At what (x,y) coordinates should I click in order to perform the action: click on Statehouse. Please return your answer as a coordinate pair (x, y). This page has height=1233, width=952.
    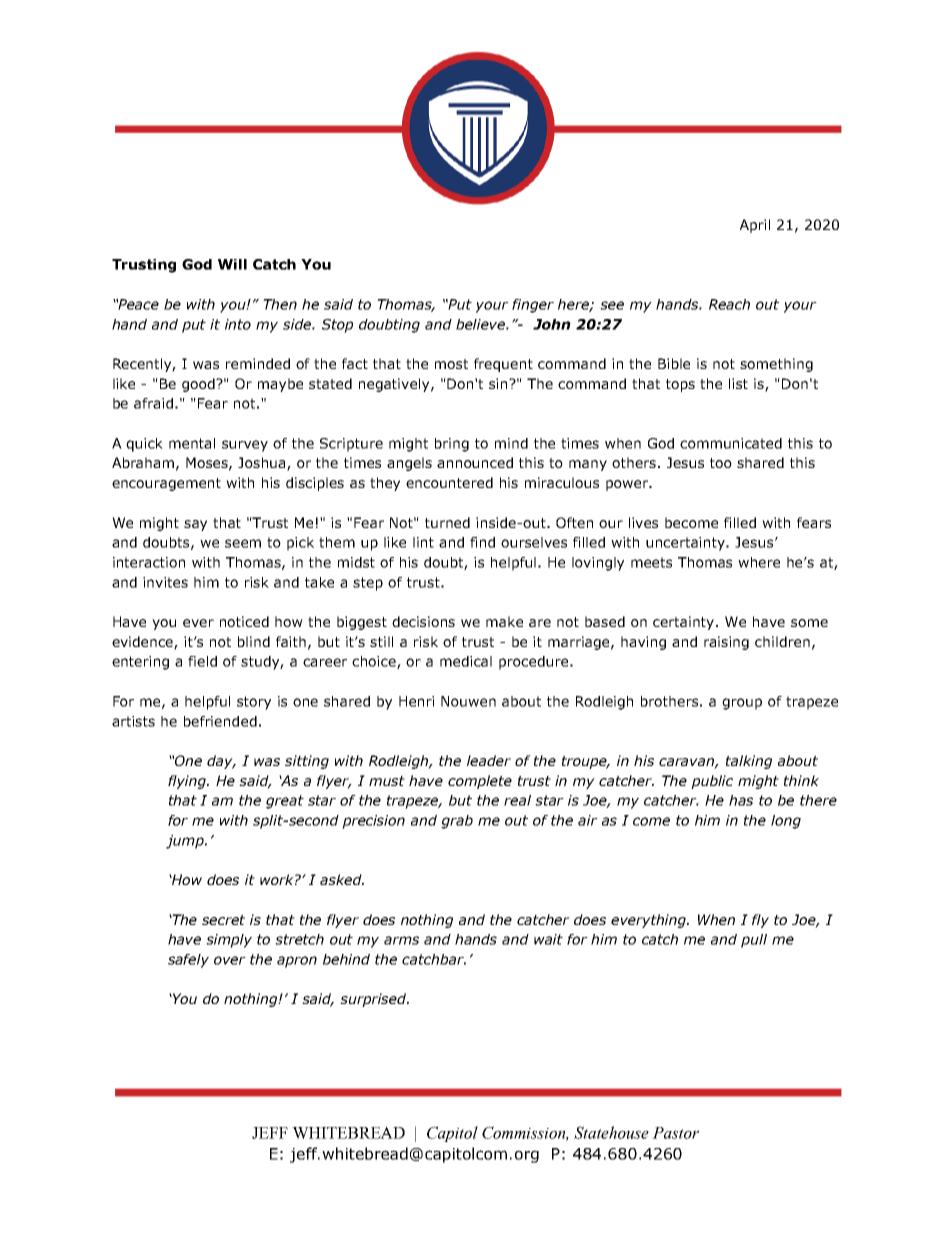
    Looking at the image, I should click on (611, 1132).
